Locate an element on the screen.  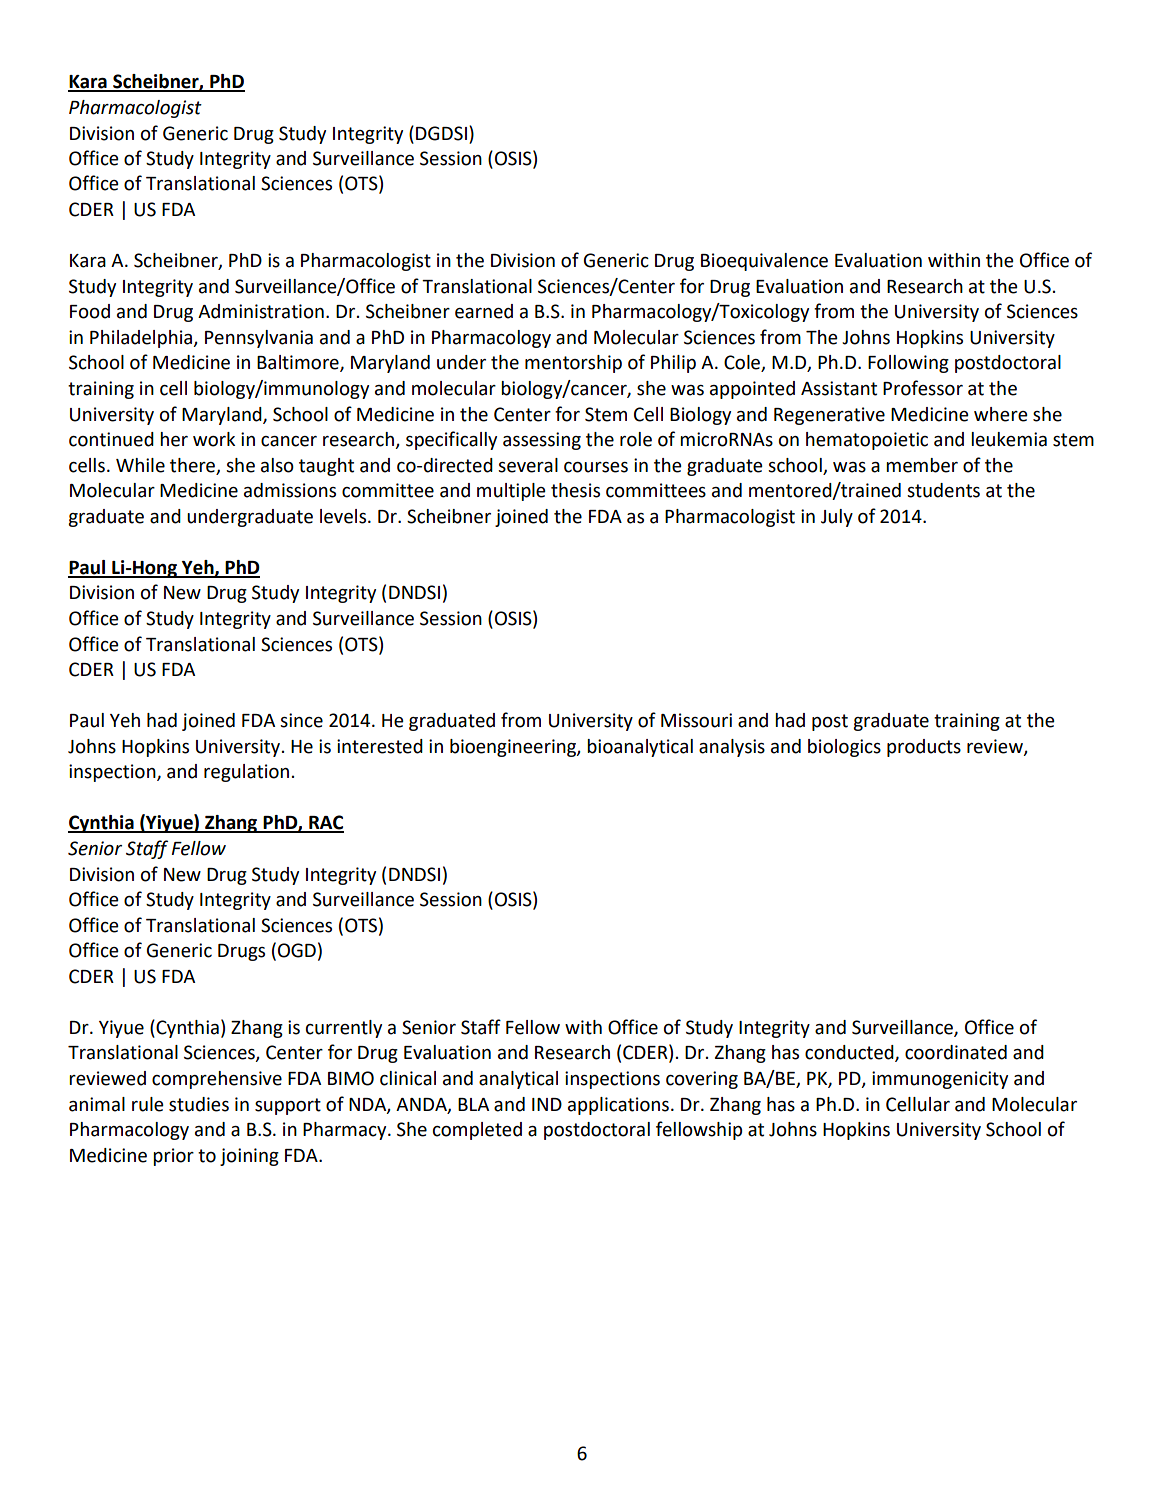
regulation is located at coordinates (246, 773).
